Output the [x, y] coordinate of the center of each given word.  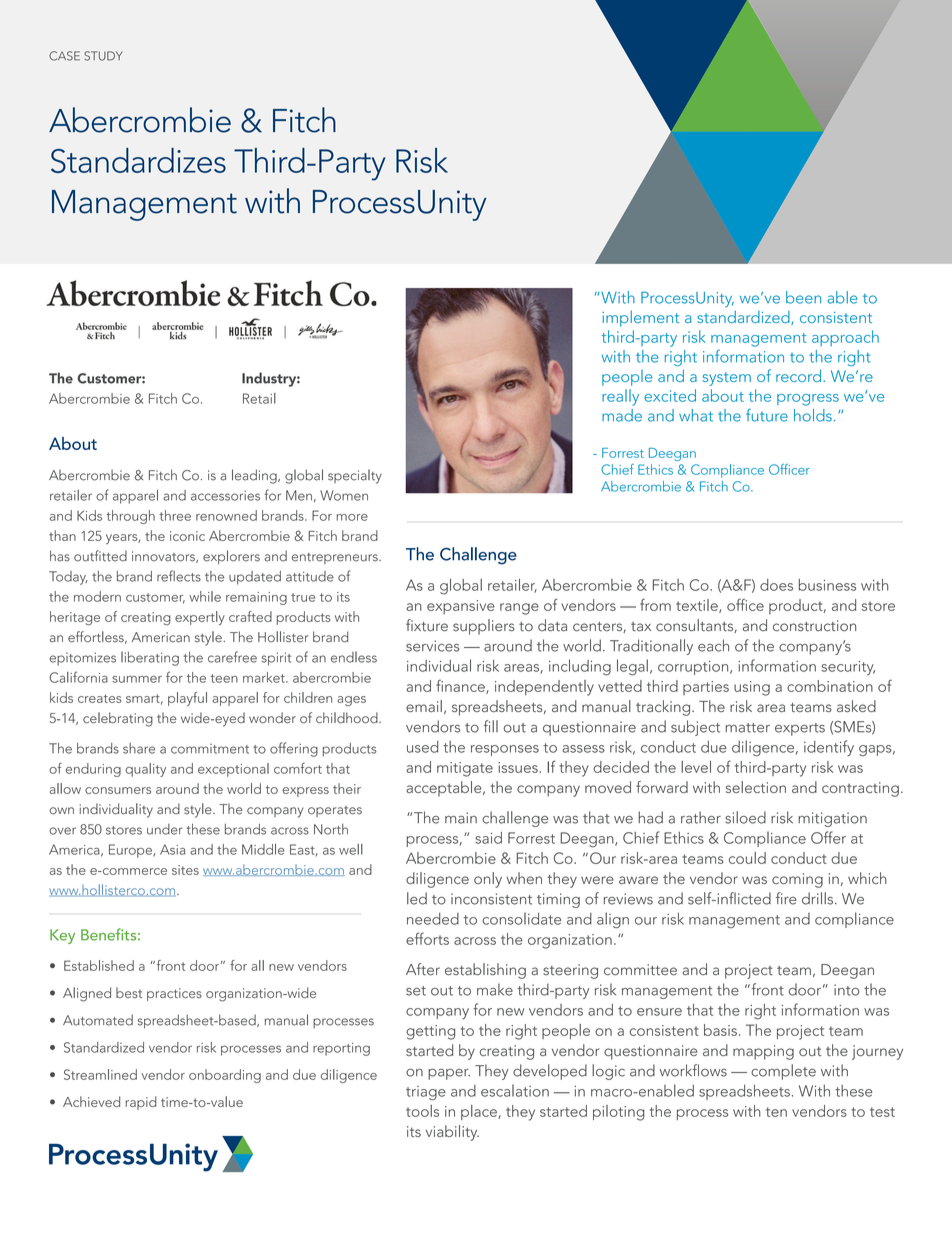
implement [640, 318]
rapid [141, 1103]
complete [783, 1072]
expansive [461, 607]
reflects [179, 576]
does [776, 585]
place [480, 1112]
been [803, 297]
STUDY [103, 56]
